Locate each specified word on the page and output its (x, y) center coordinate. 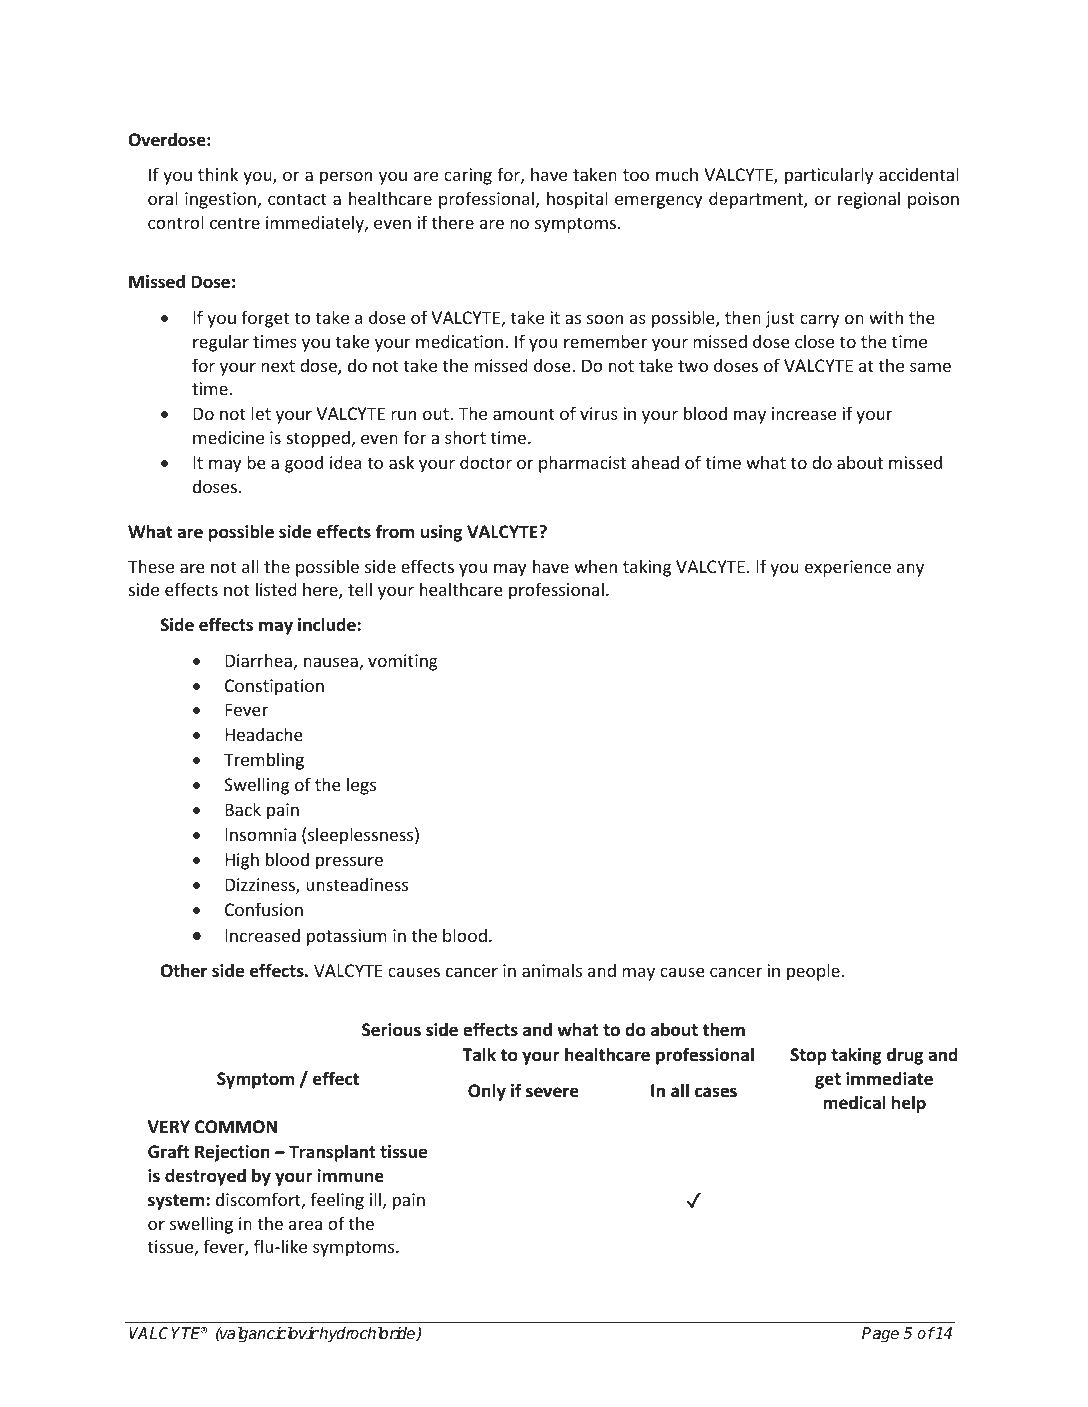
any (910, 570)
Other (183, 970)
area (305, 1225)
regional (869, 200)
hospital (577, 200)
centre (235, 223)
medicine (228, 437)
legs (361, 786)
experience (848, 568)
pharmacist (582, 464)
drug (905, 1056)
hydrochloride (368, 1334)
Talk (479, 1054)
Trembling (264, 761)
